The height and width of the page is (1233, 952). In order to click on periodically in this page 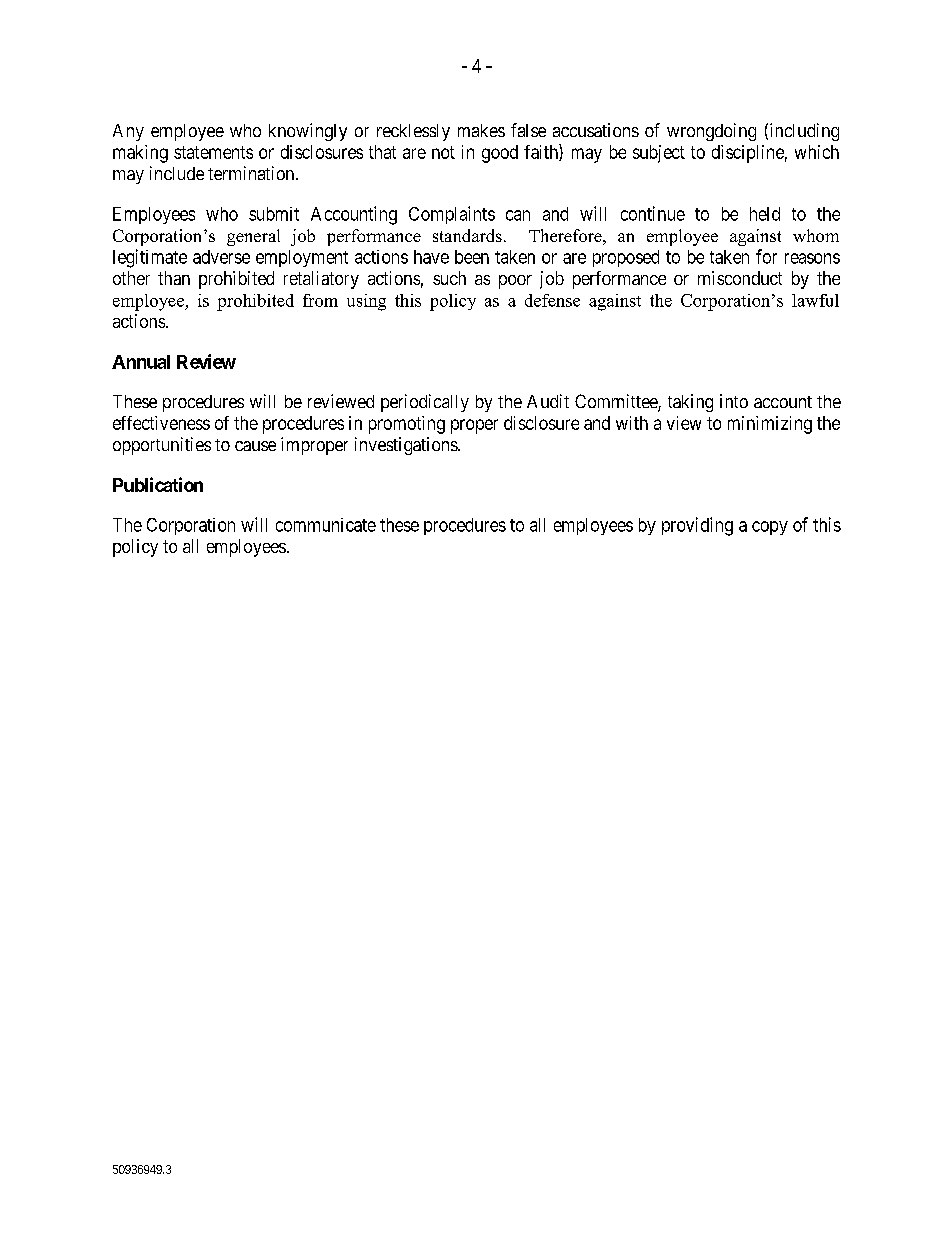, I will do `click(425, 403)`.
